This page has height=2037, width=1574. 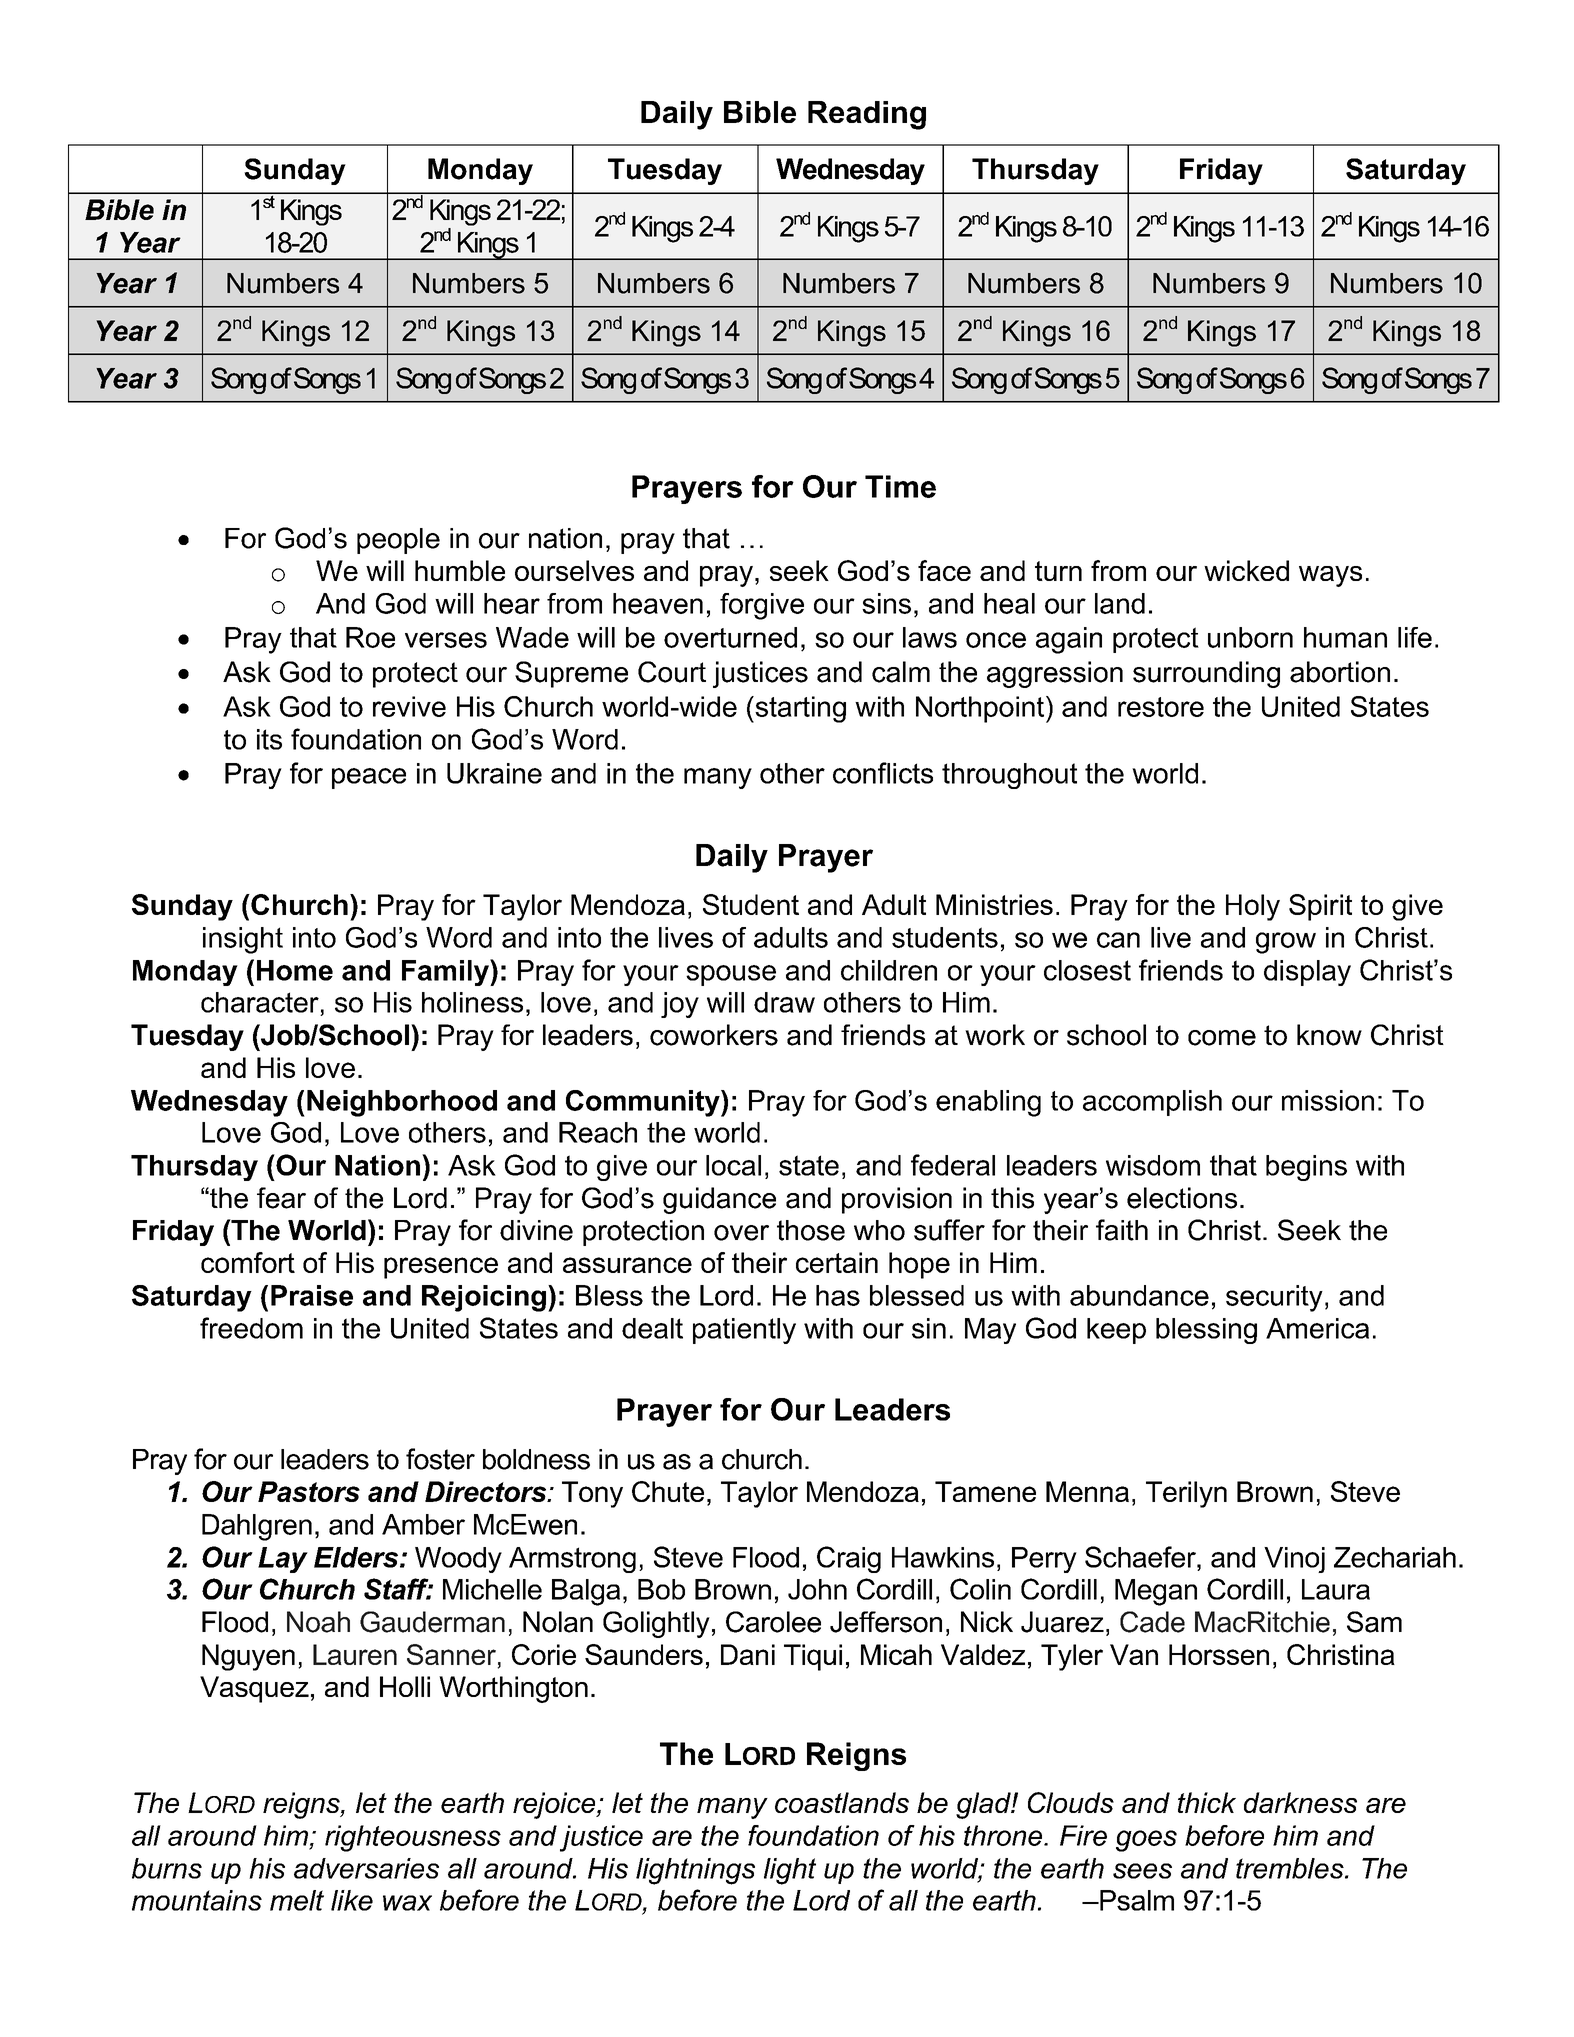 What do you see at coordinates (1246, 570) in the page?
I see `wicked` at bounding box center [1246, 570].
